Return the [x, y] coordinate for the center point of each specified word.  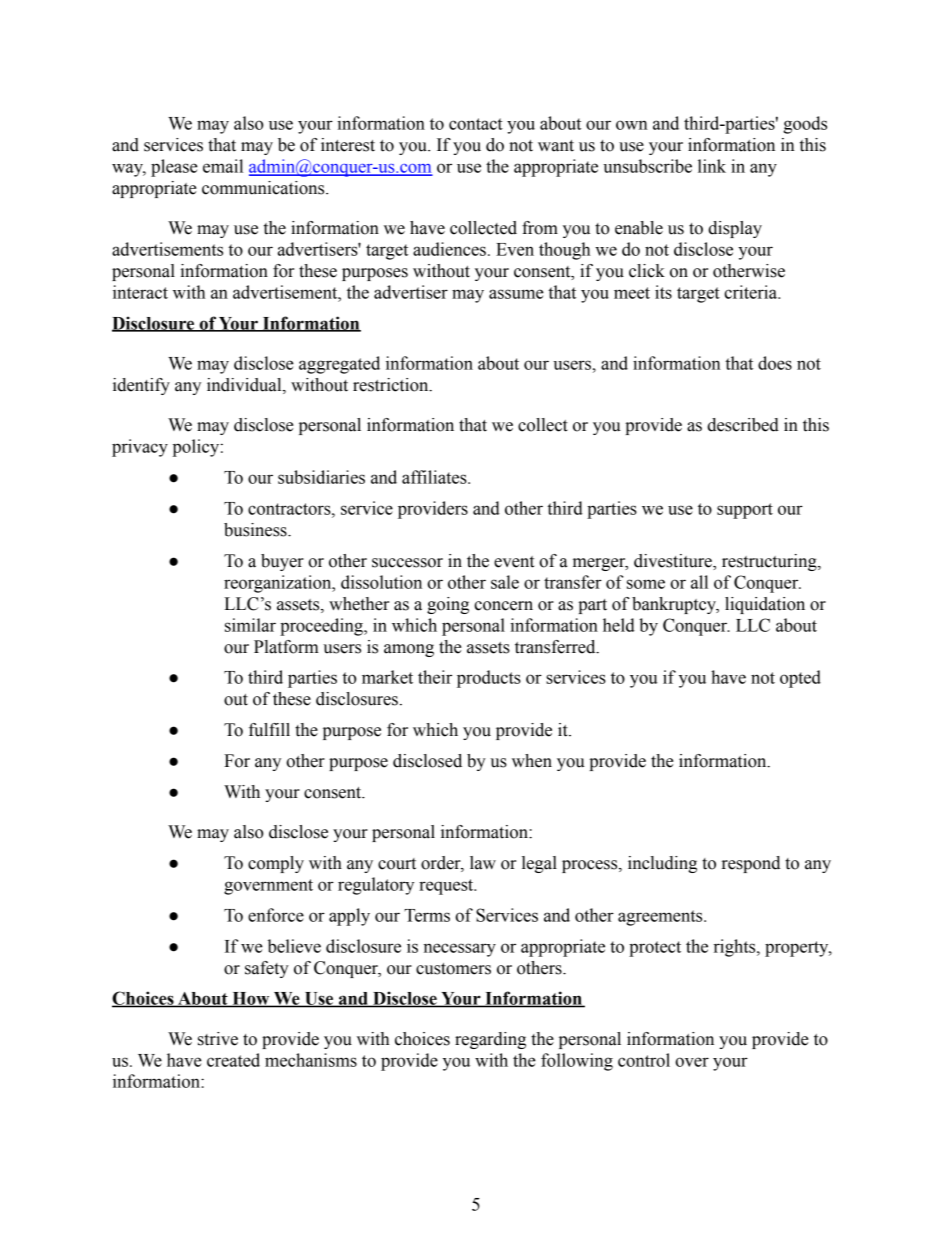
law [483, 863]
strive [218, 1039]
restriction [392, 385]
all [699, 582]
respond [751, 864]
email [223, 166]
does [775, 363]
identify [141, 386]
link [712, 166]
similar [250, 625]
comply [276, 864]
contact [476, 124]
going [448, 605]
